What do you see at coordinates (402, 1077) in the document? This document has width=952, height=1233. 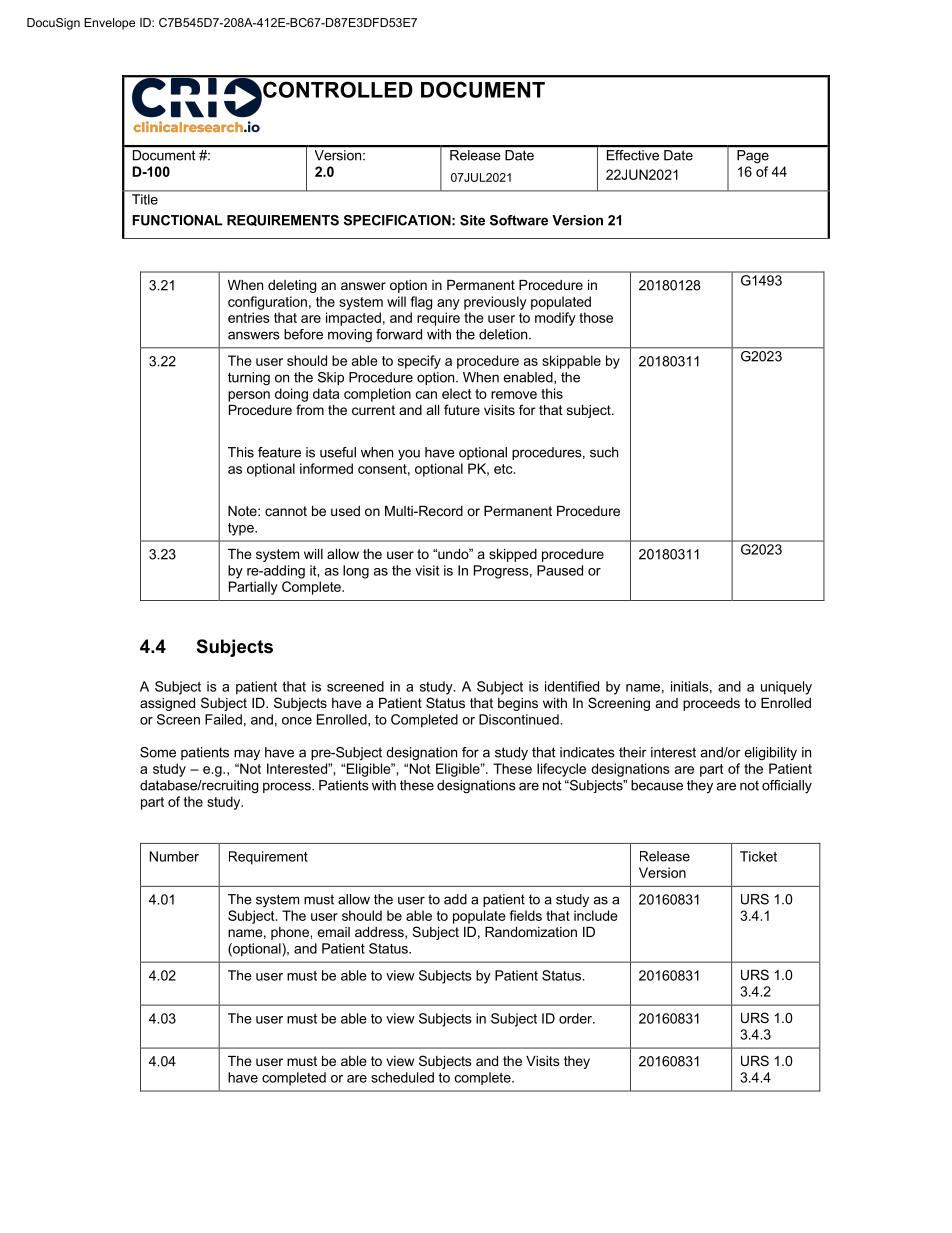 I see `scheduled` at bounding box center [402, 1077].
